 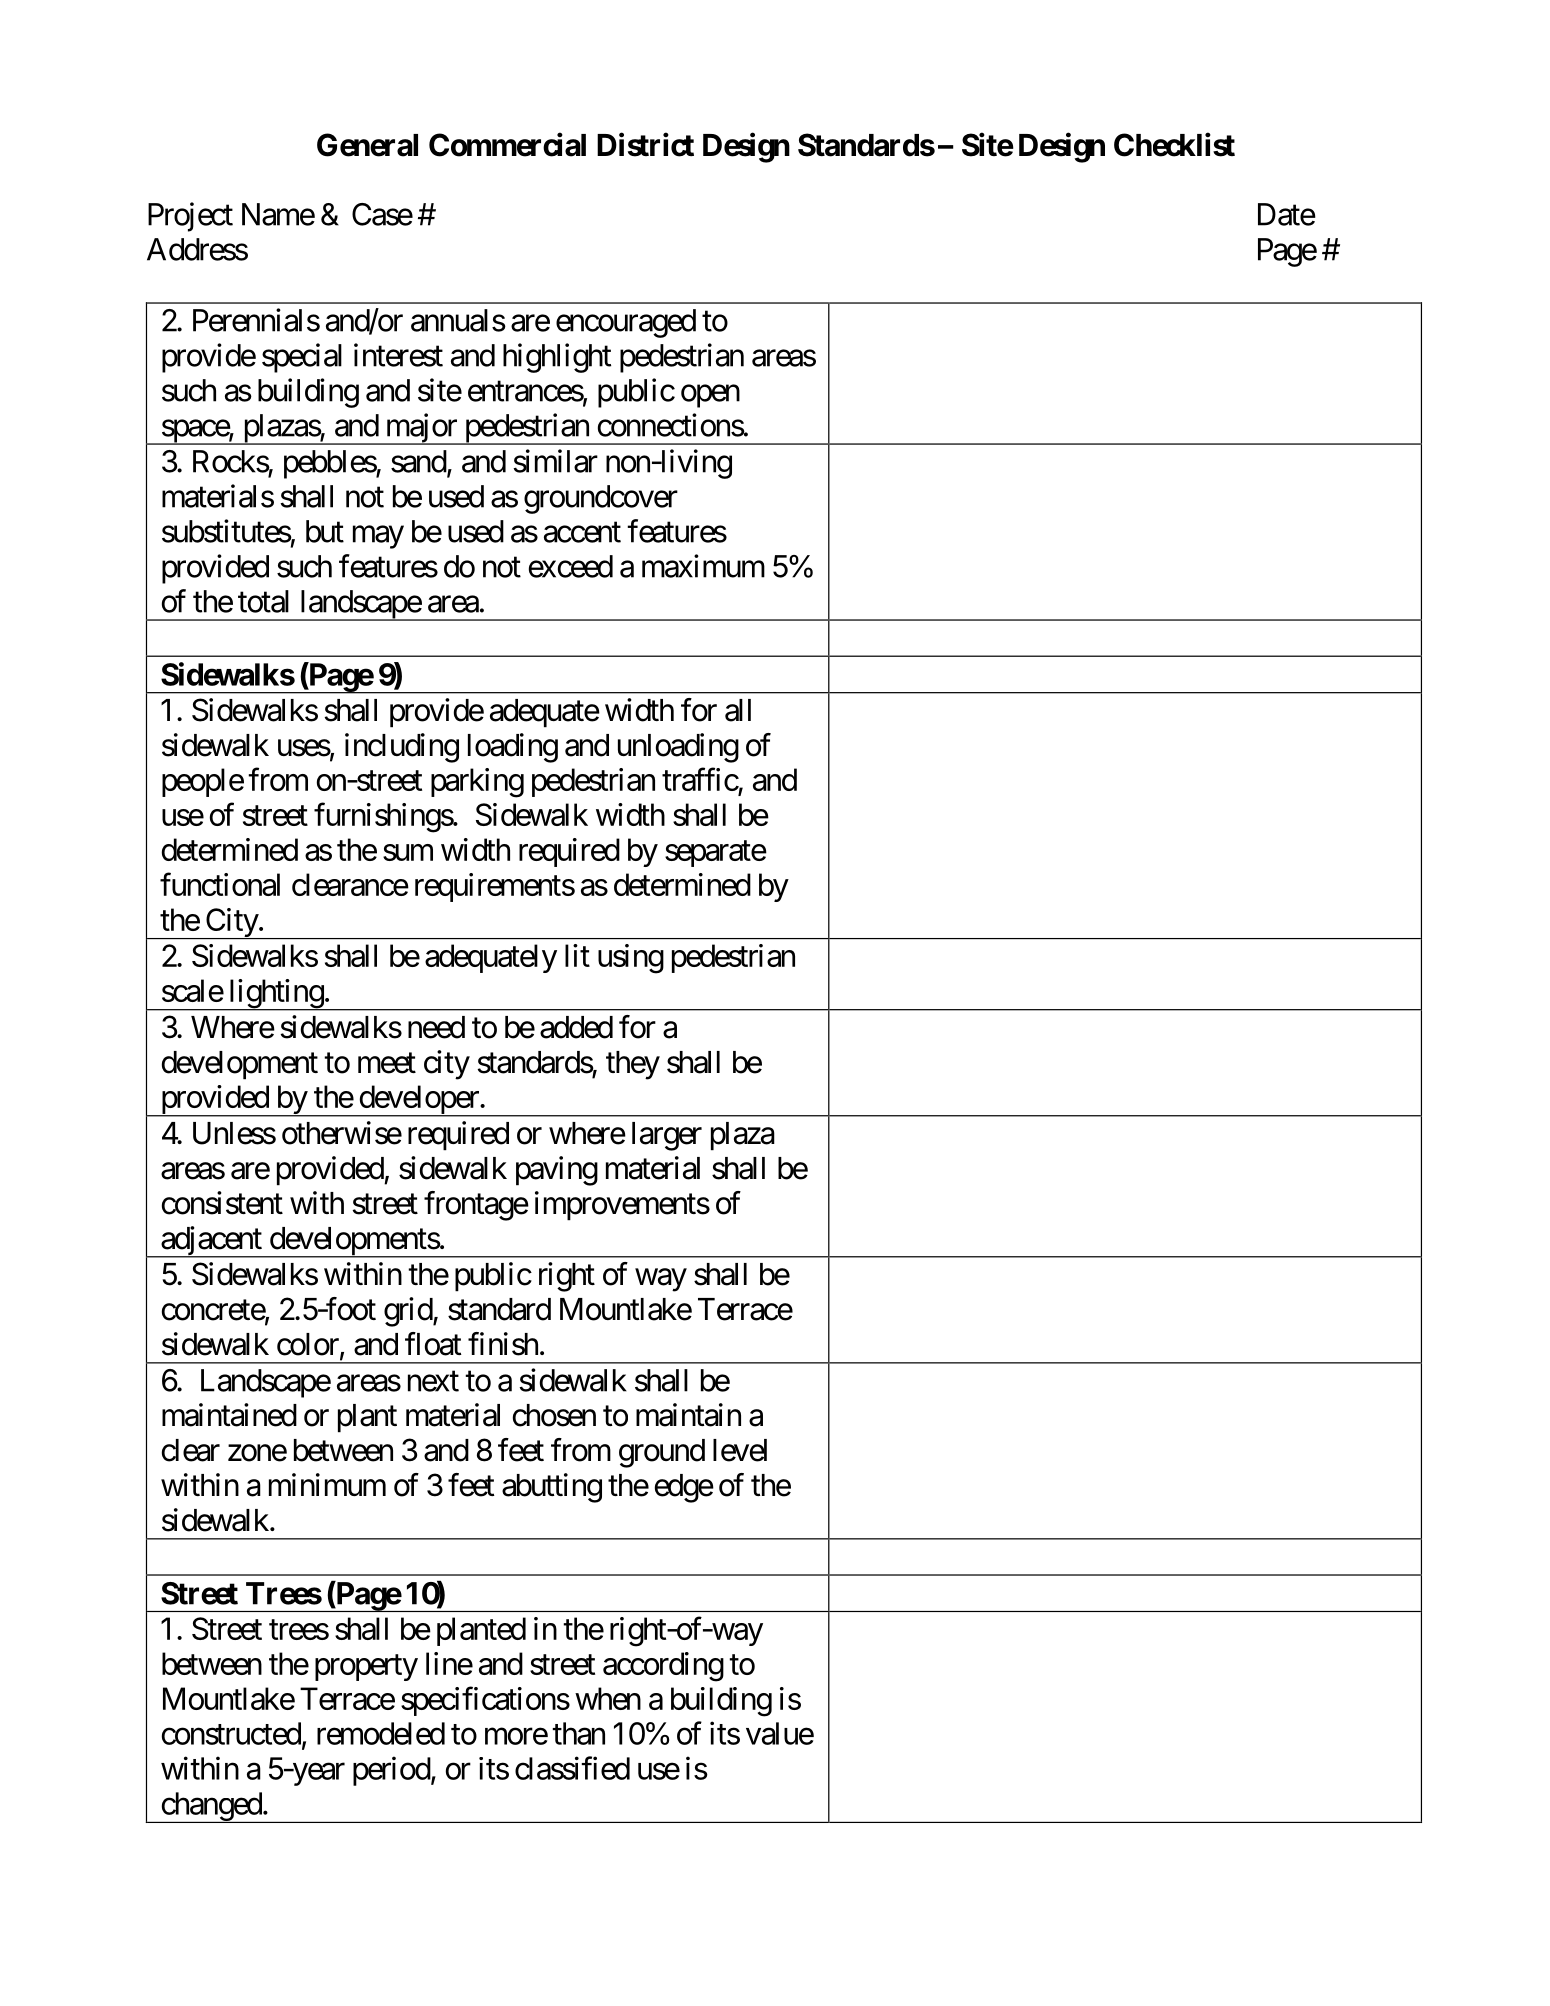 What do you see at coordinates (381, 1733) in the page?
I see `remodeled` at bounding box center [381, 1733].
